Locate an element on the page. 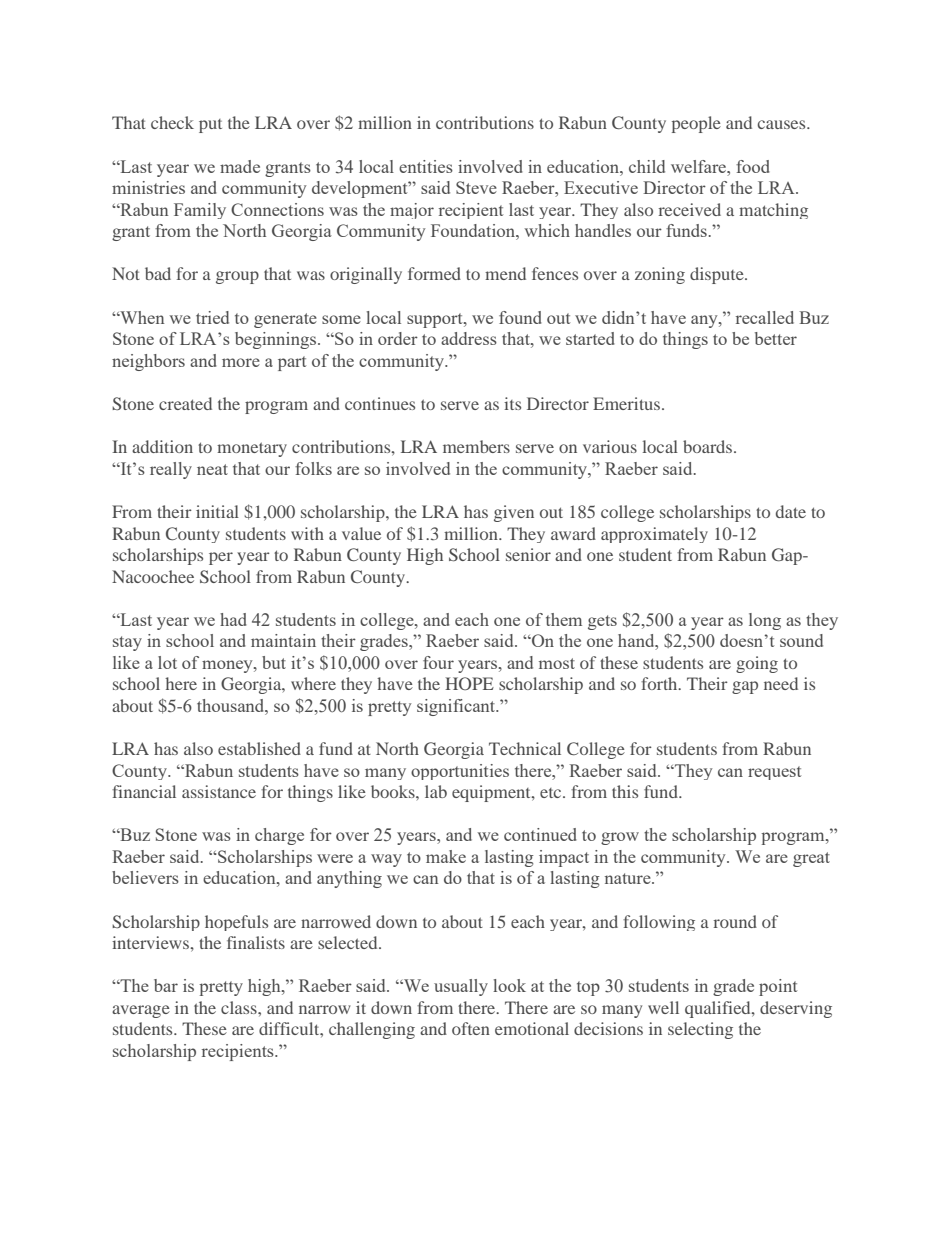 The height and width of the document is (1233, 952). entities is located at coordinates (426, 166).
